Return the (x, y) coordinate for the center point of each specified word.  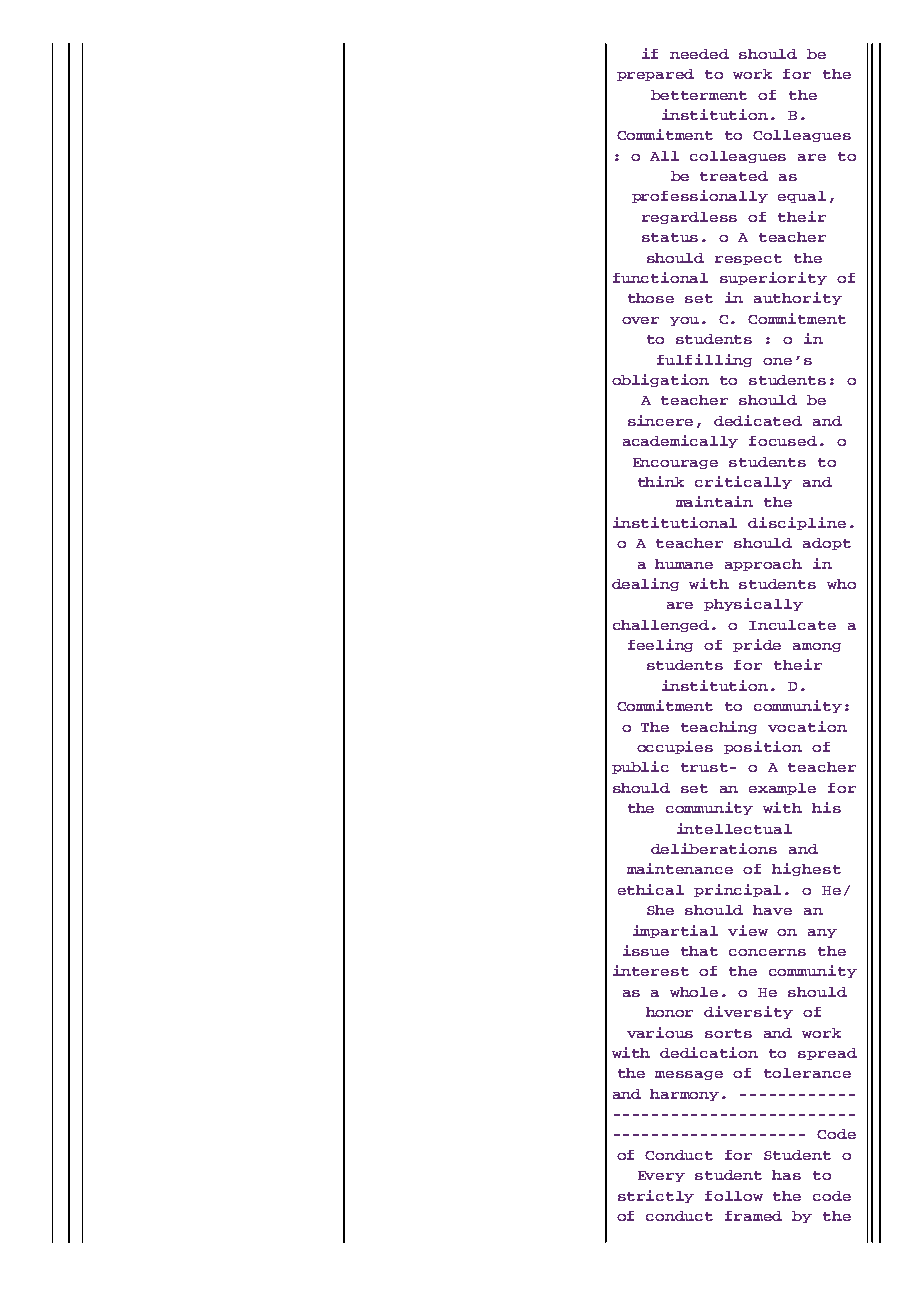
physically (753, 604)
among (817, 647)
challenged (661, 626)
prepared (655, 75)
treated (734, 176)
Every (661, 1176)
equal (802, 197)
